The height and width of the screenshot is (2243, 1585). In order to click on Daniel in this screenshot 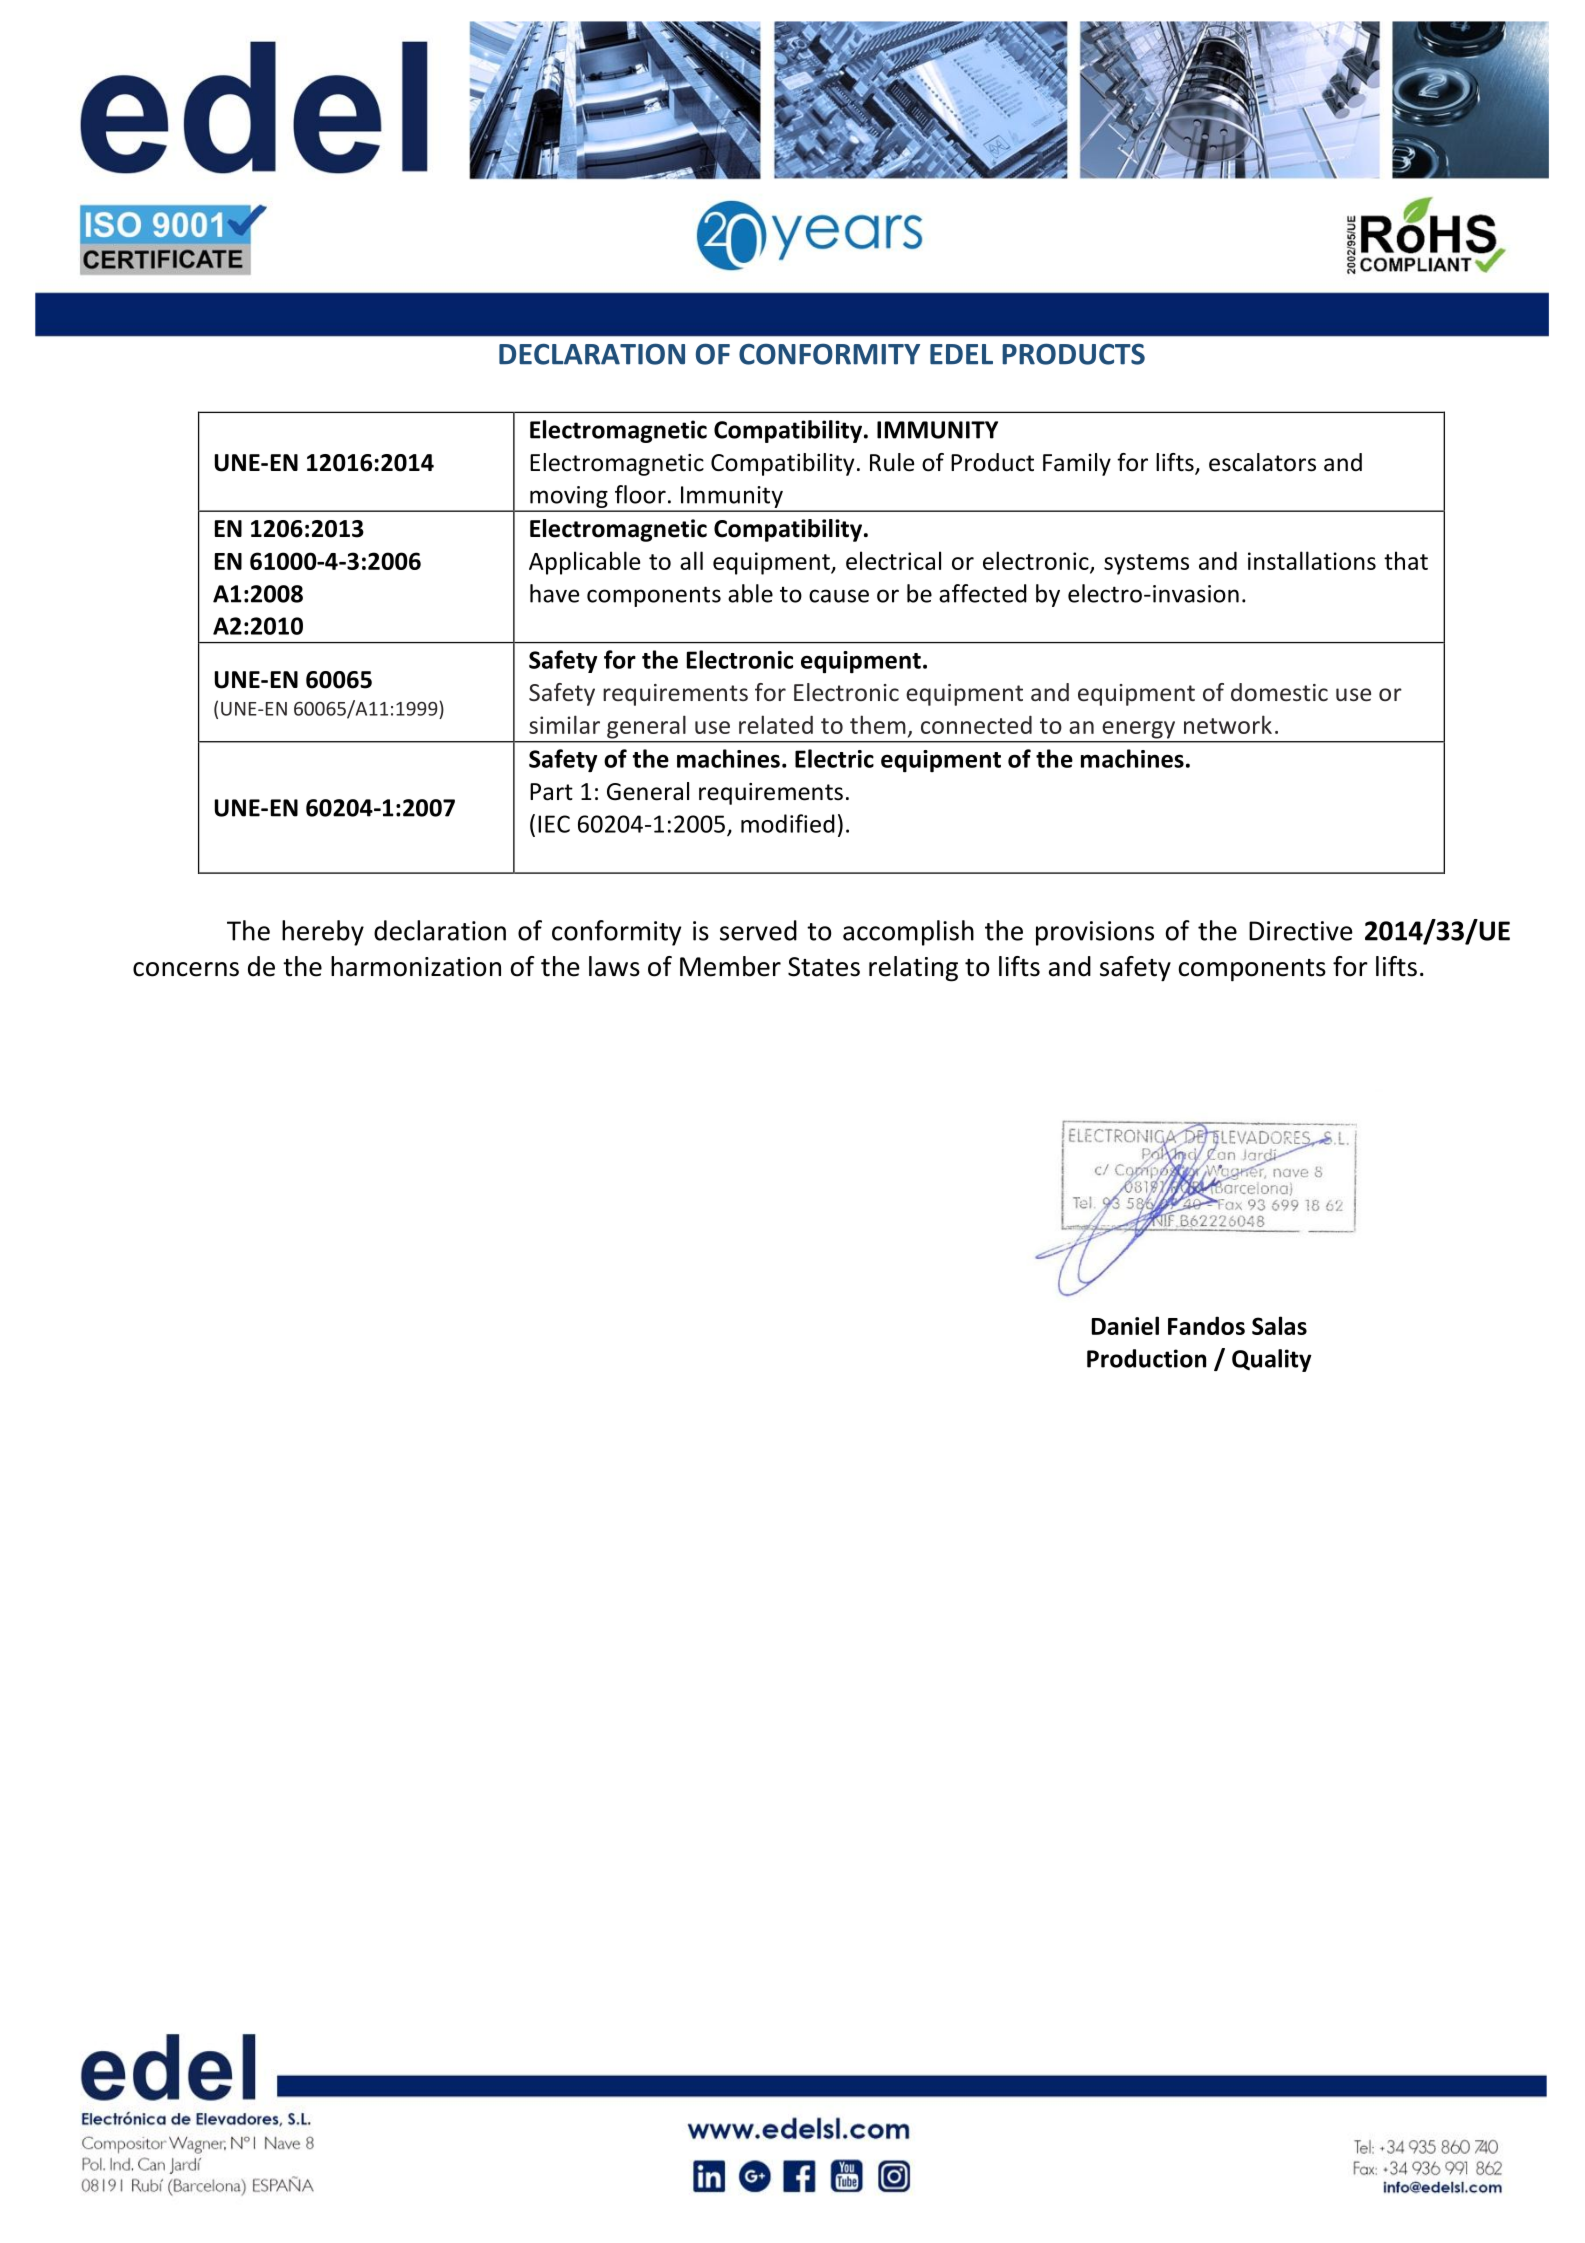, I will do `click(1125, 1325)`.
